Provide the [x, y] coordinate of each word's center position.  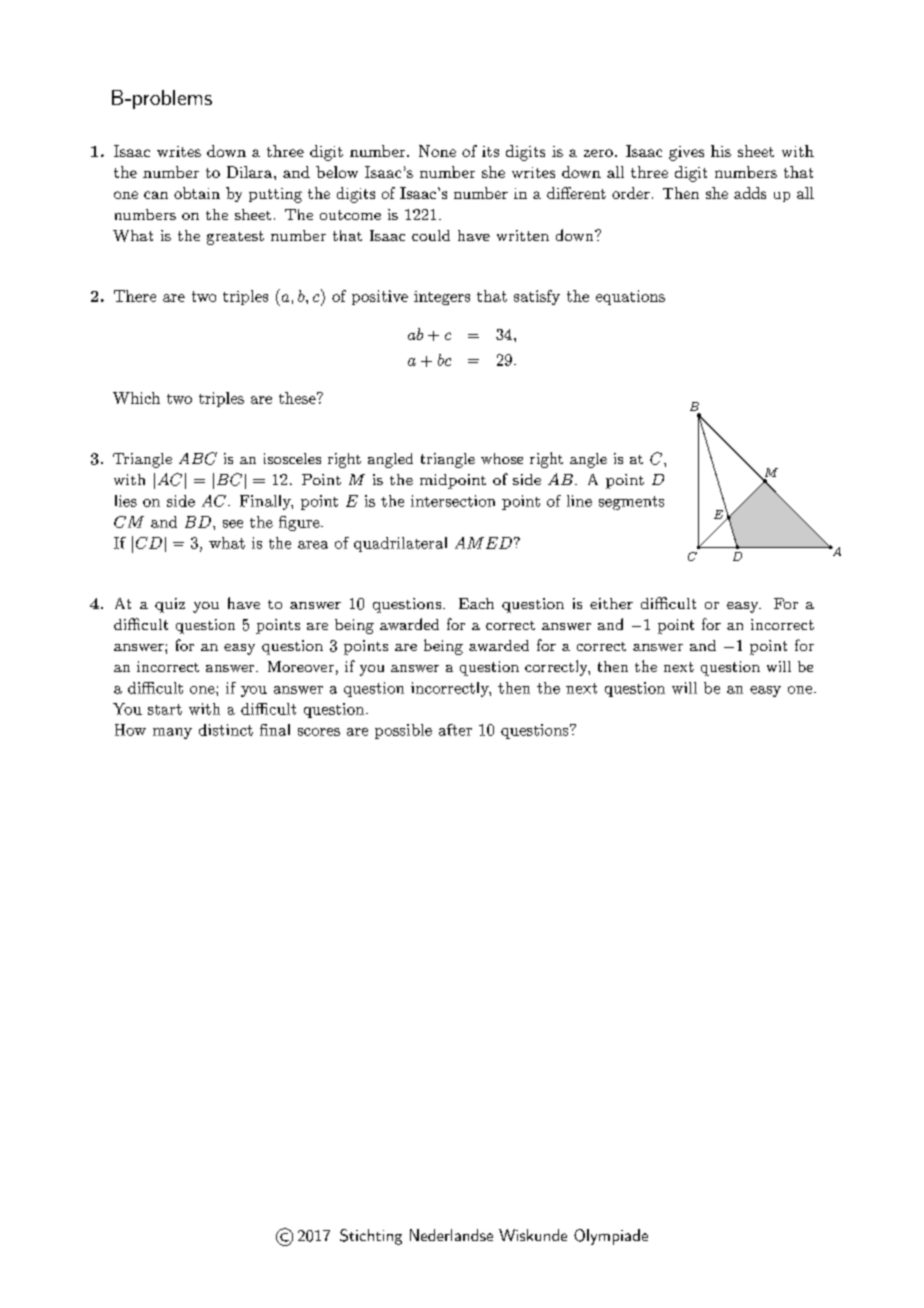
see [233, 524]
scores [319, 732]
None [437, 151]
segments [631, 503]
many [172, 733]
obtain [197, 193]
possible [403, 731]
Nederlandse [451, 1235]
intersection [453, 501]
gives [686, 153]
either [611, 603]
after [455, 730]
